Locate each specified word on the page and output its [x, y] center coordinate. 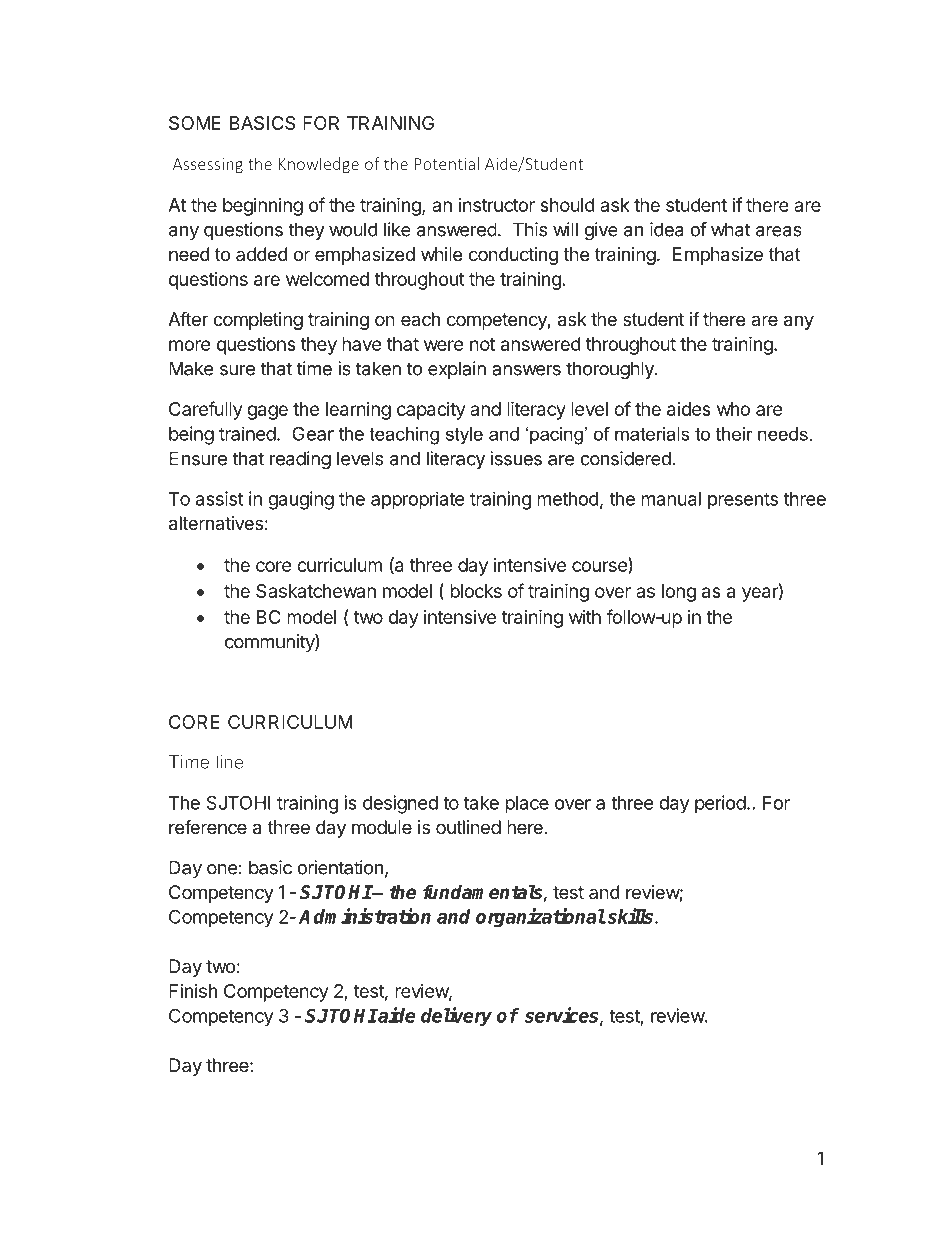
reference [208, 827]
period [720, 804]
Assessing [208, 166]
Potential [446, 163]
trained [247, 433]
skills [630, 916]
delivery [456, 1016]
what [731, 229]
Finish [193, 991]
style [464, 436]
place [527, 805]
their [734, 434]
